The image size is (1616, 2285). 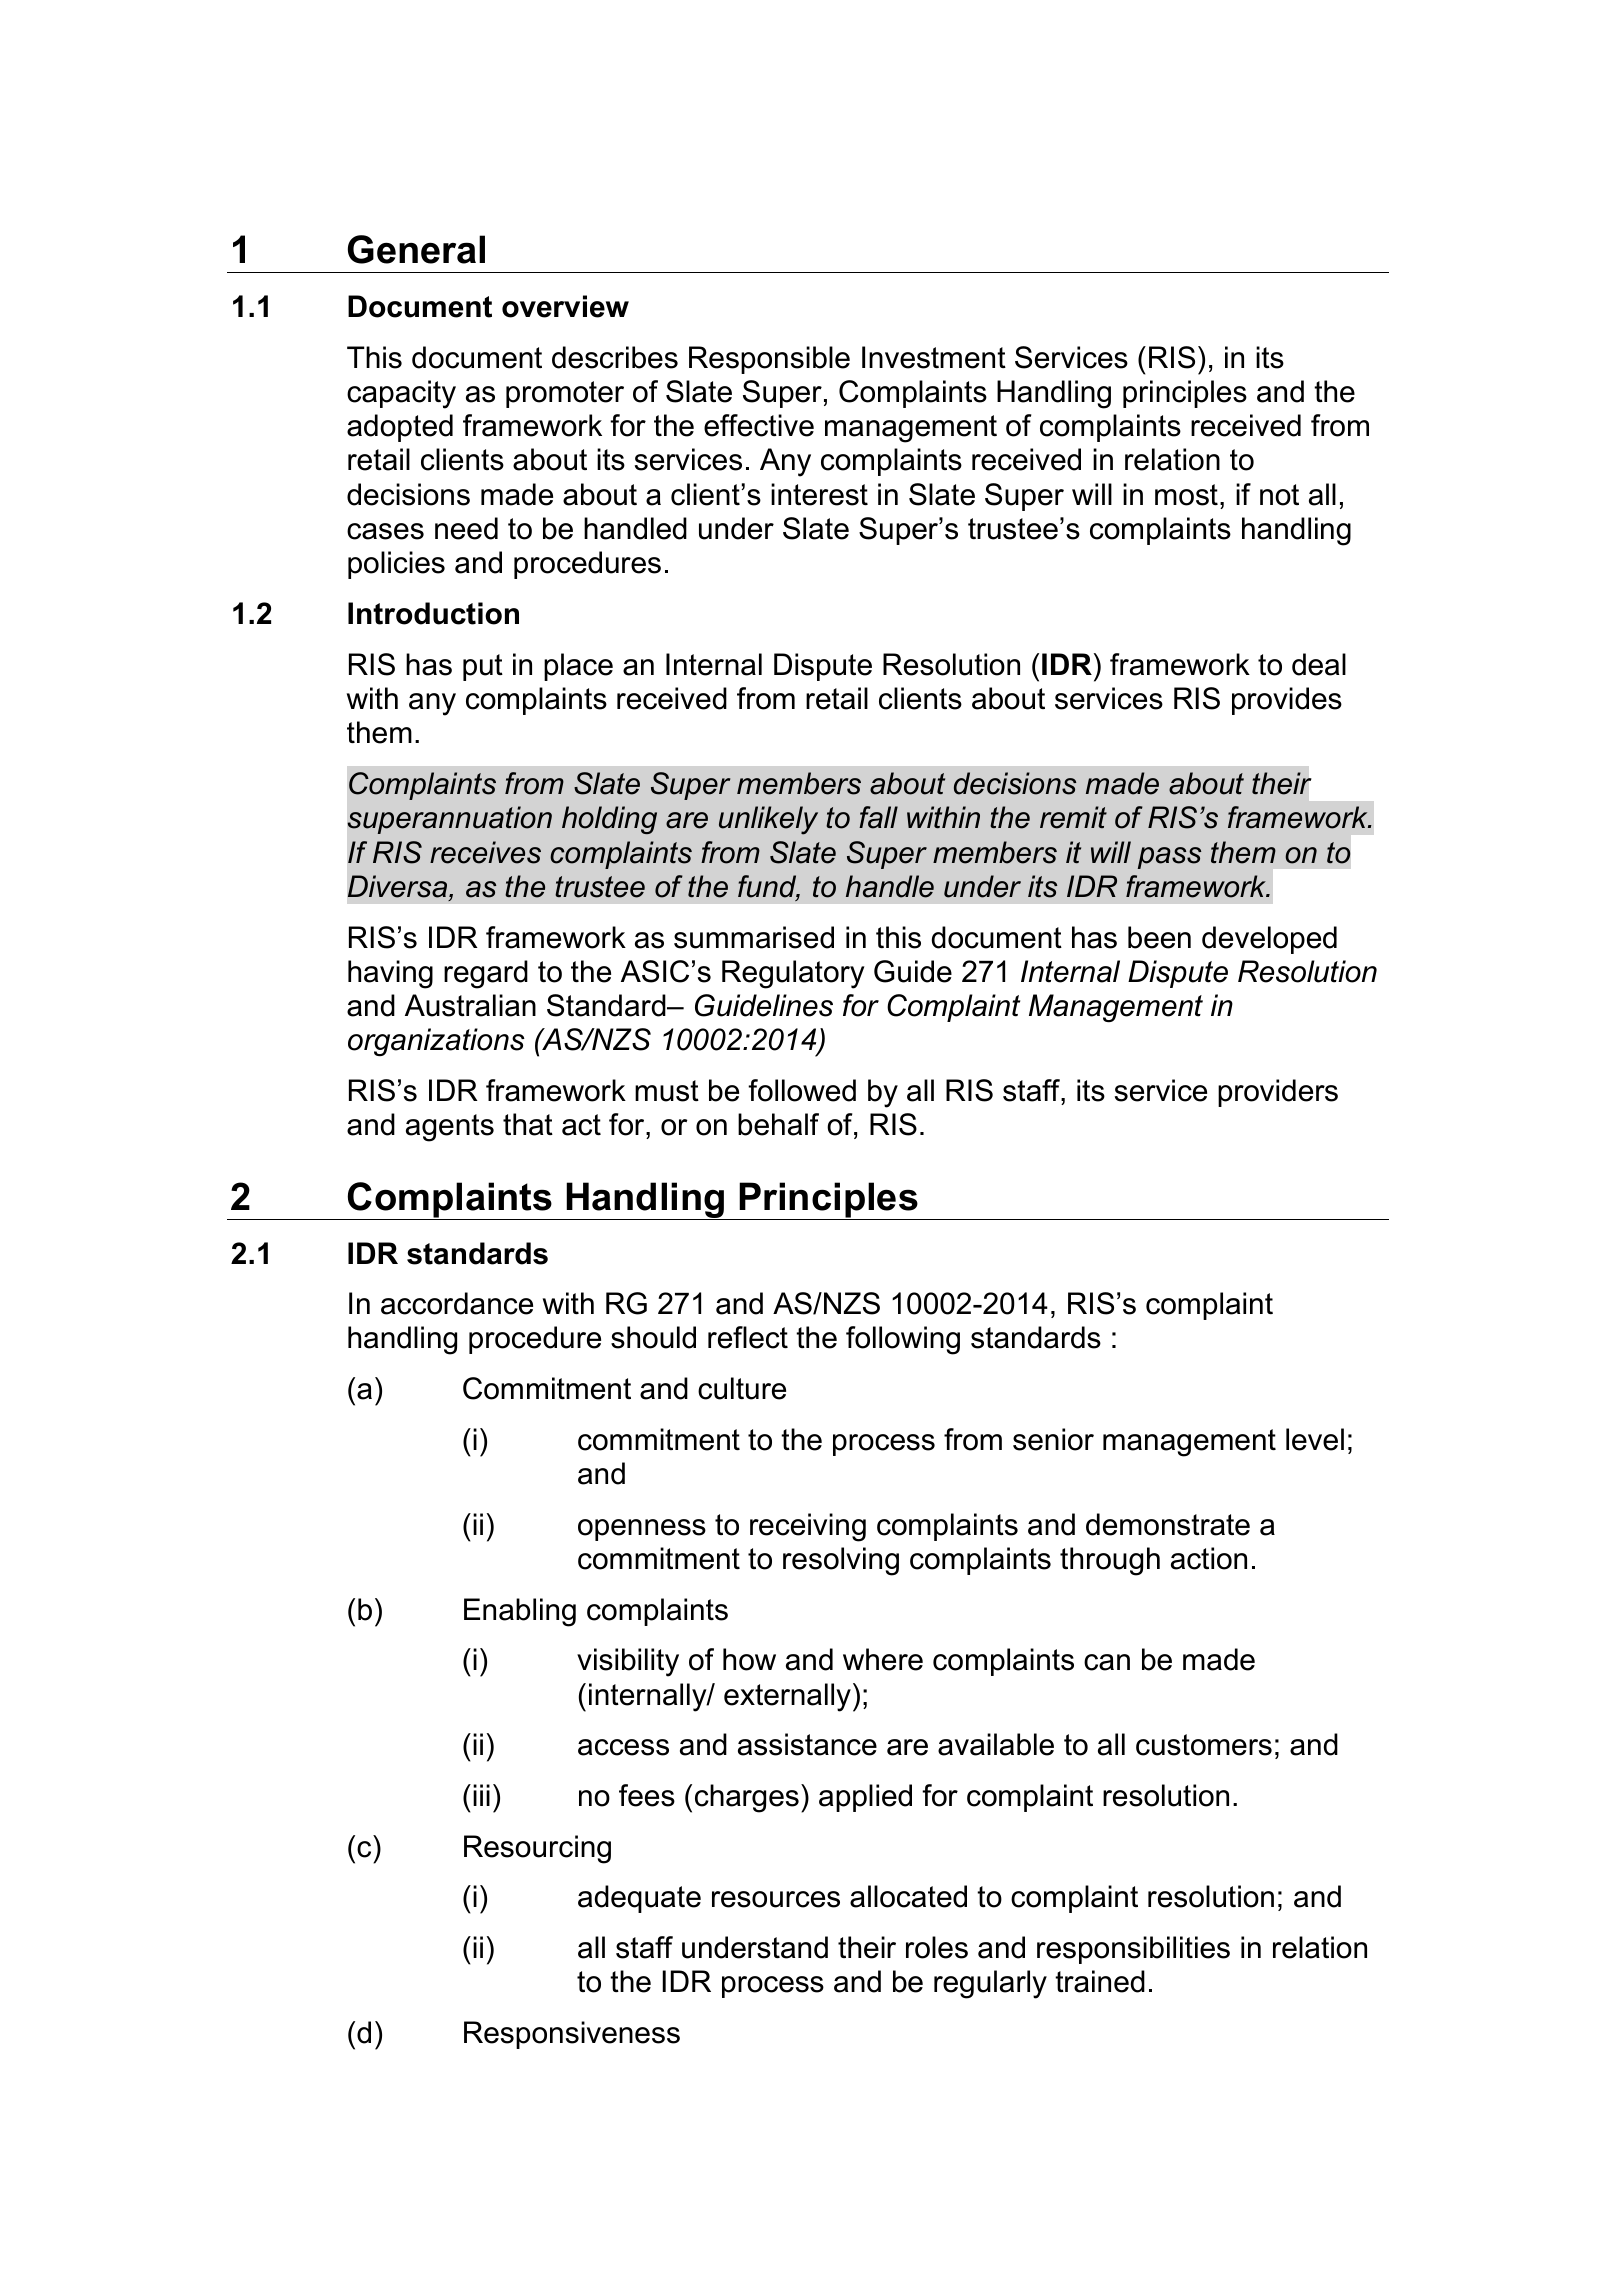 What do you see at coordinates (1278, 1093) in the page?
I see `providers` at bounding box center [1278, 1093].
